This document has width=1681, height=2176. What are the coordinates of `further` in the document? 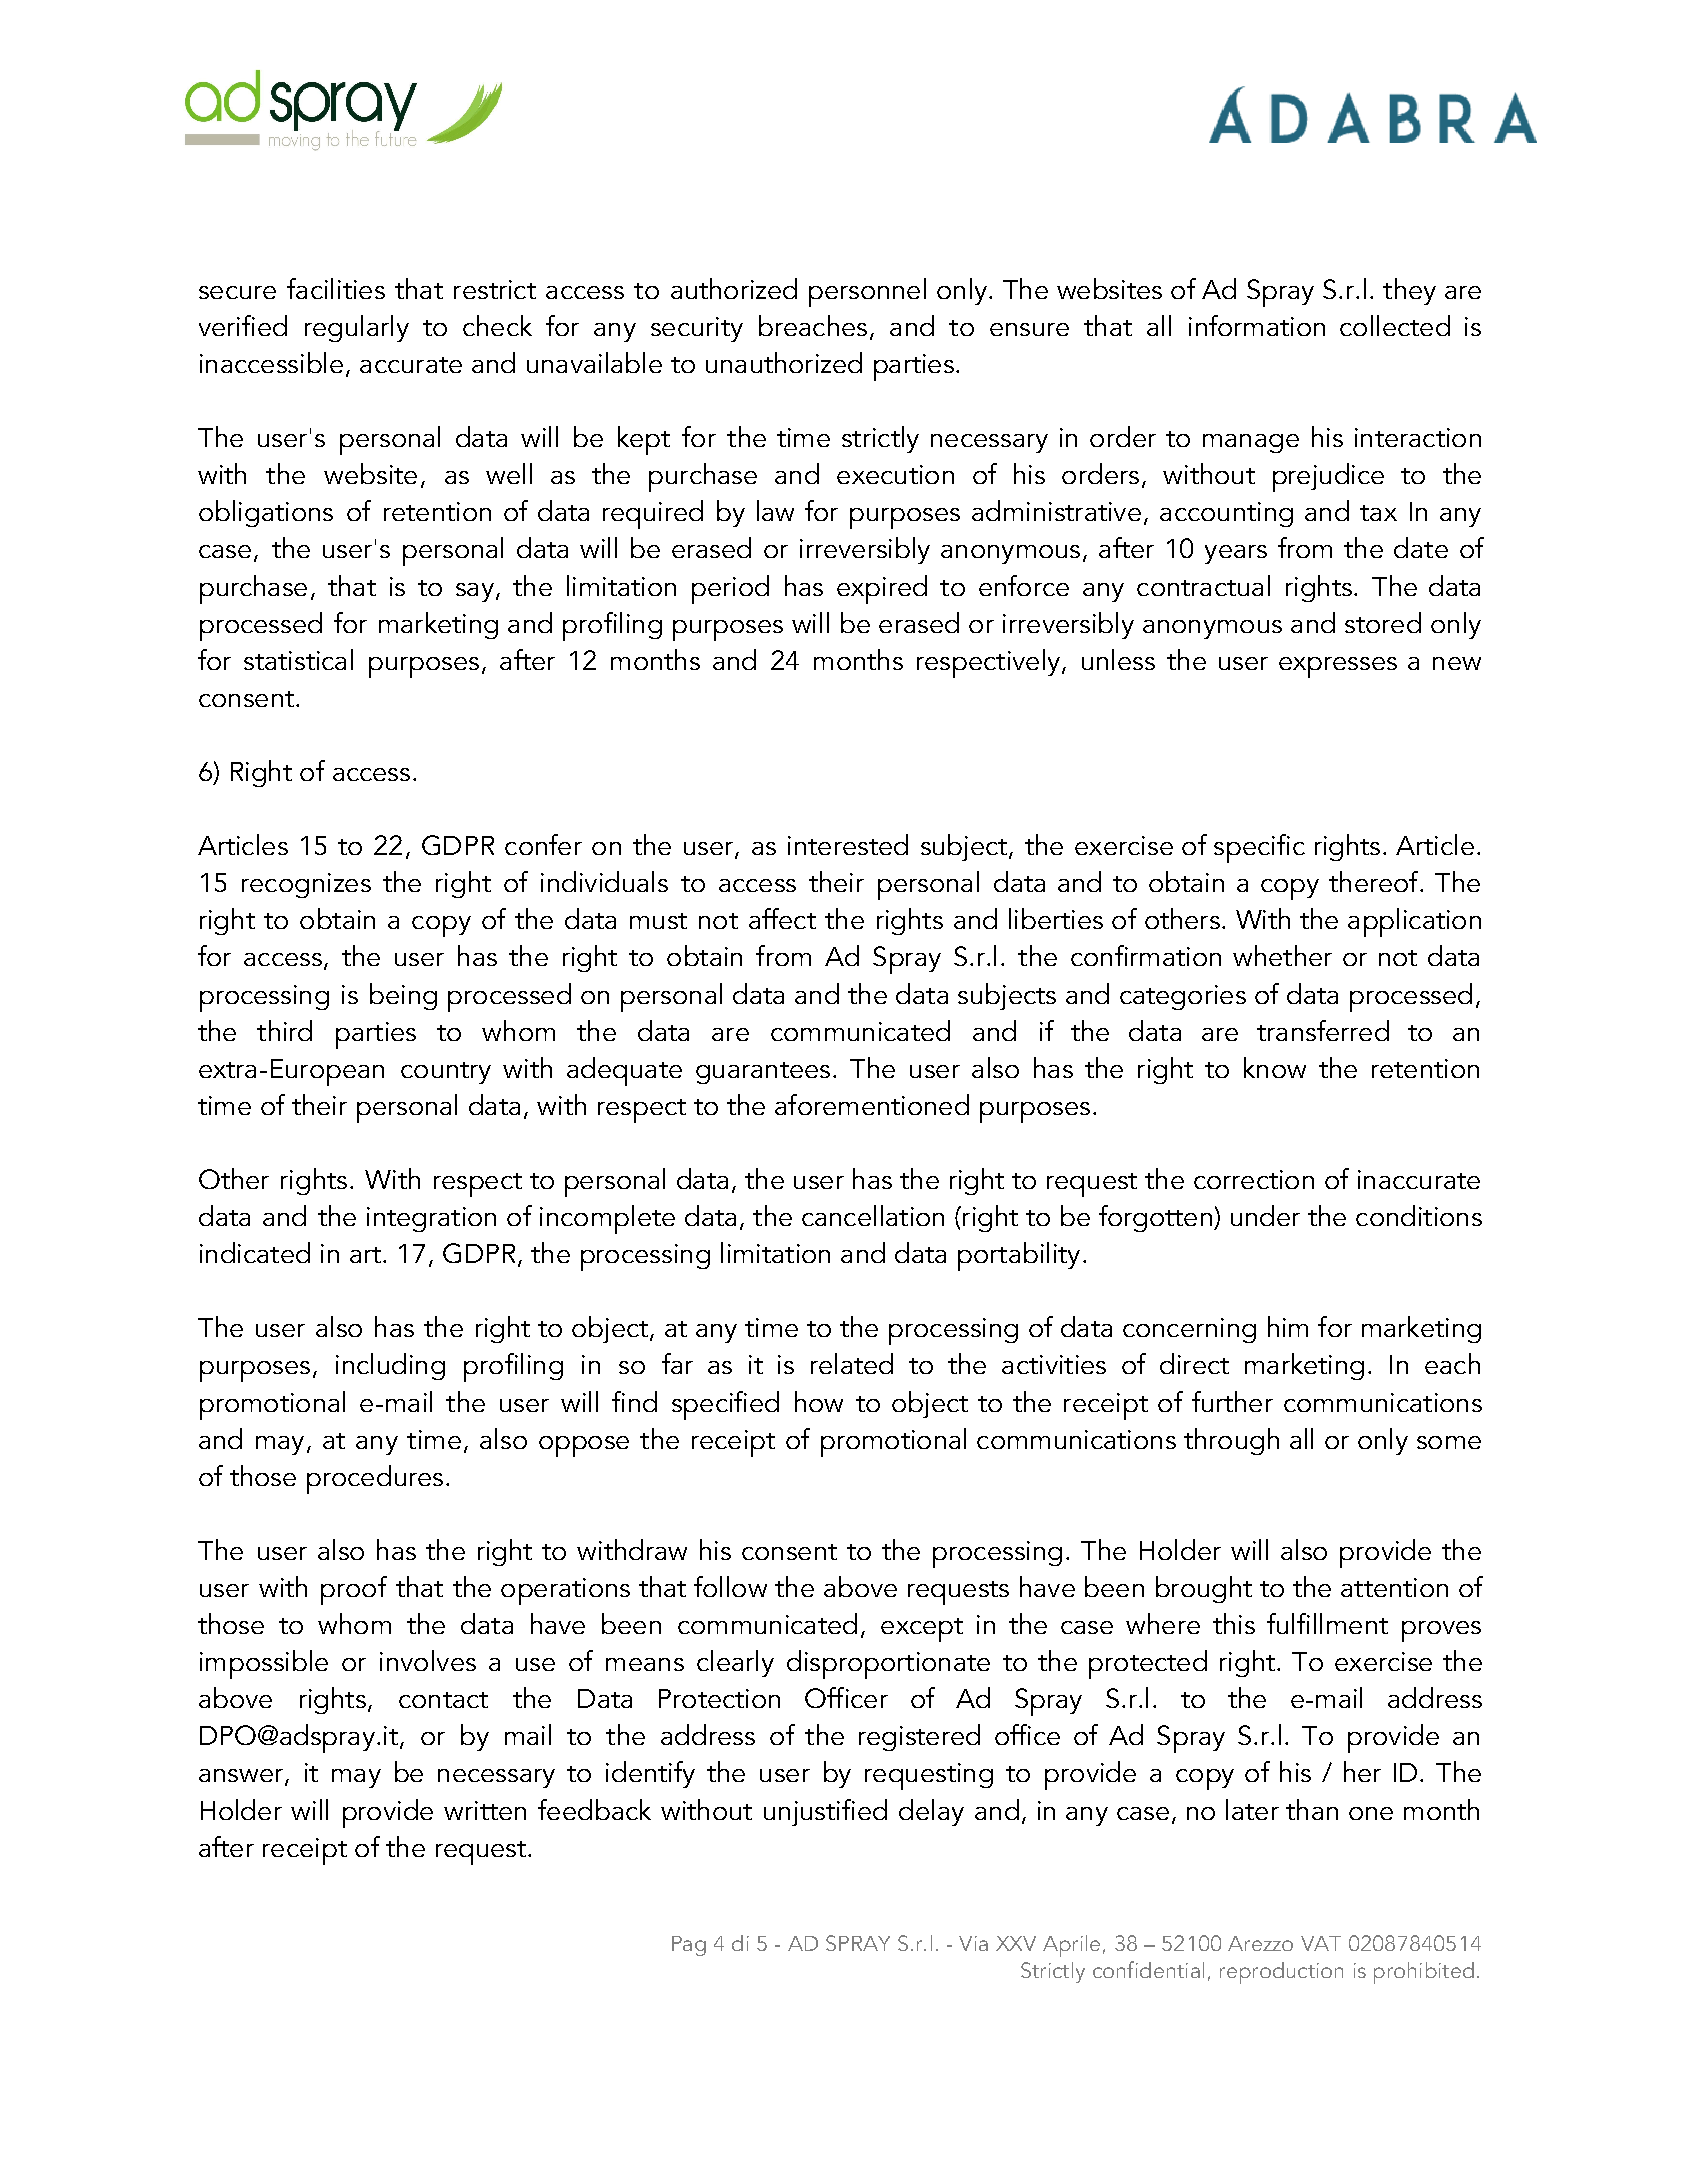 It's located at (1232, 1401).
